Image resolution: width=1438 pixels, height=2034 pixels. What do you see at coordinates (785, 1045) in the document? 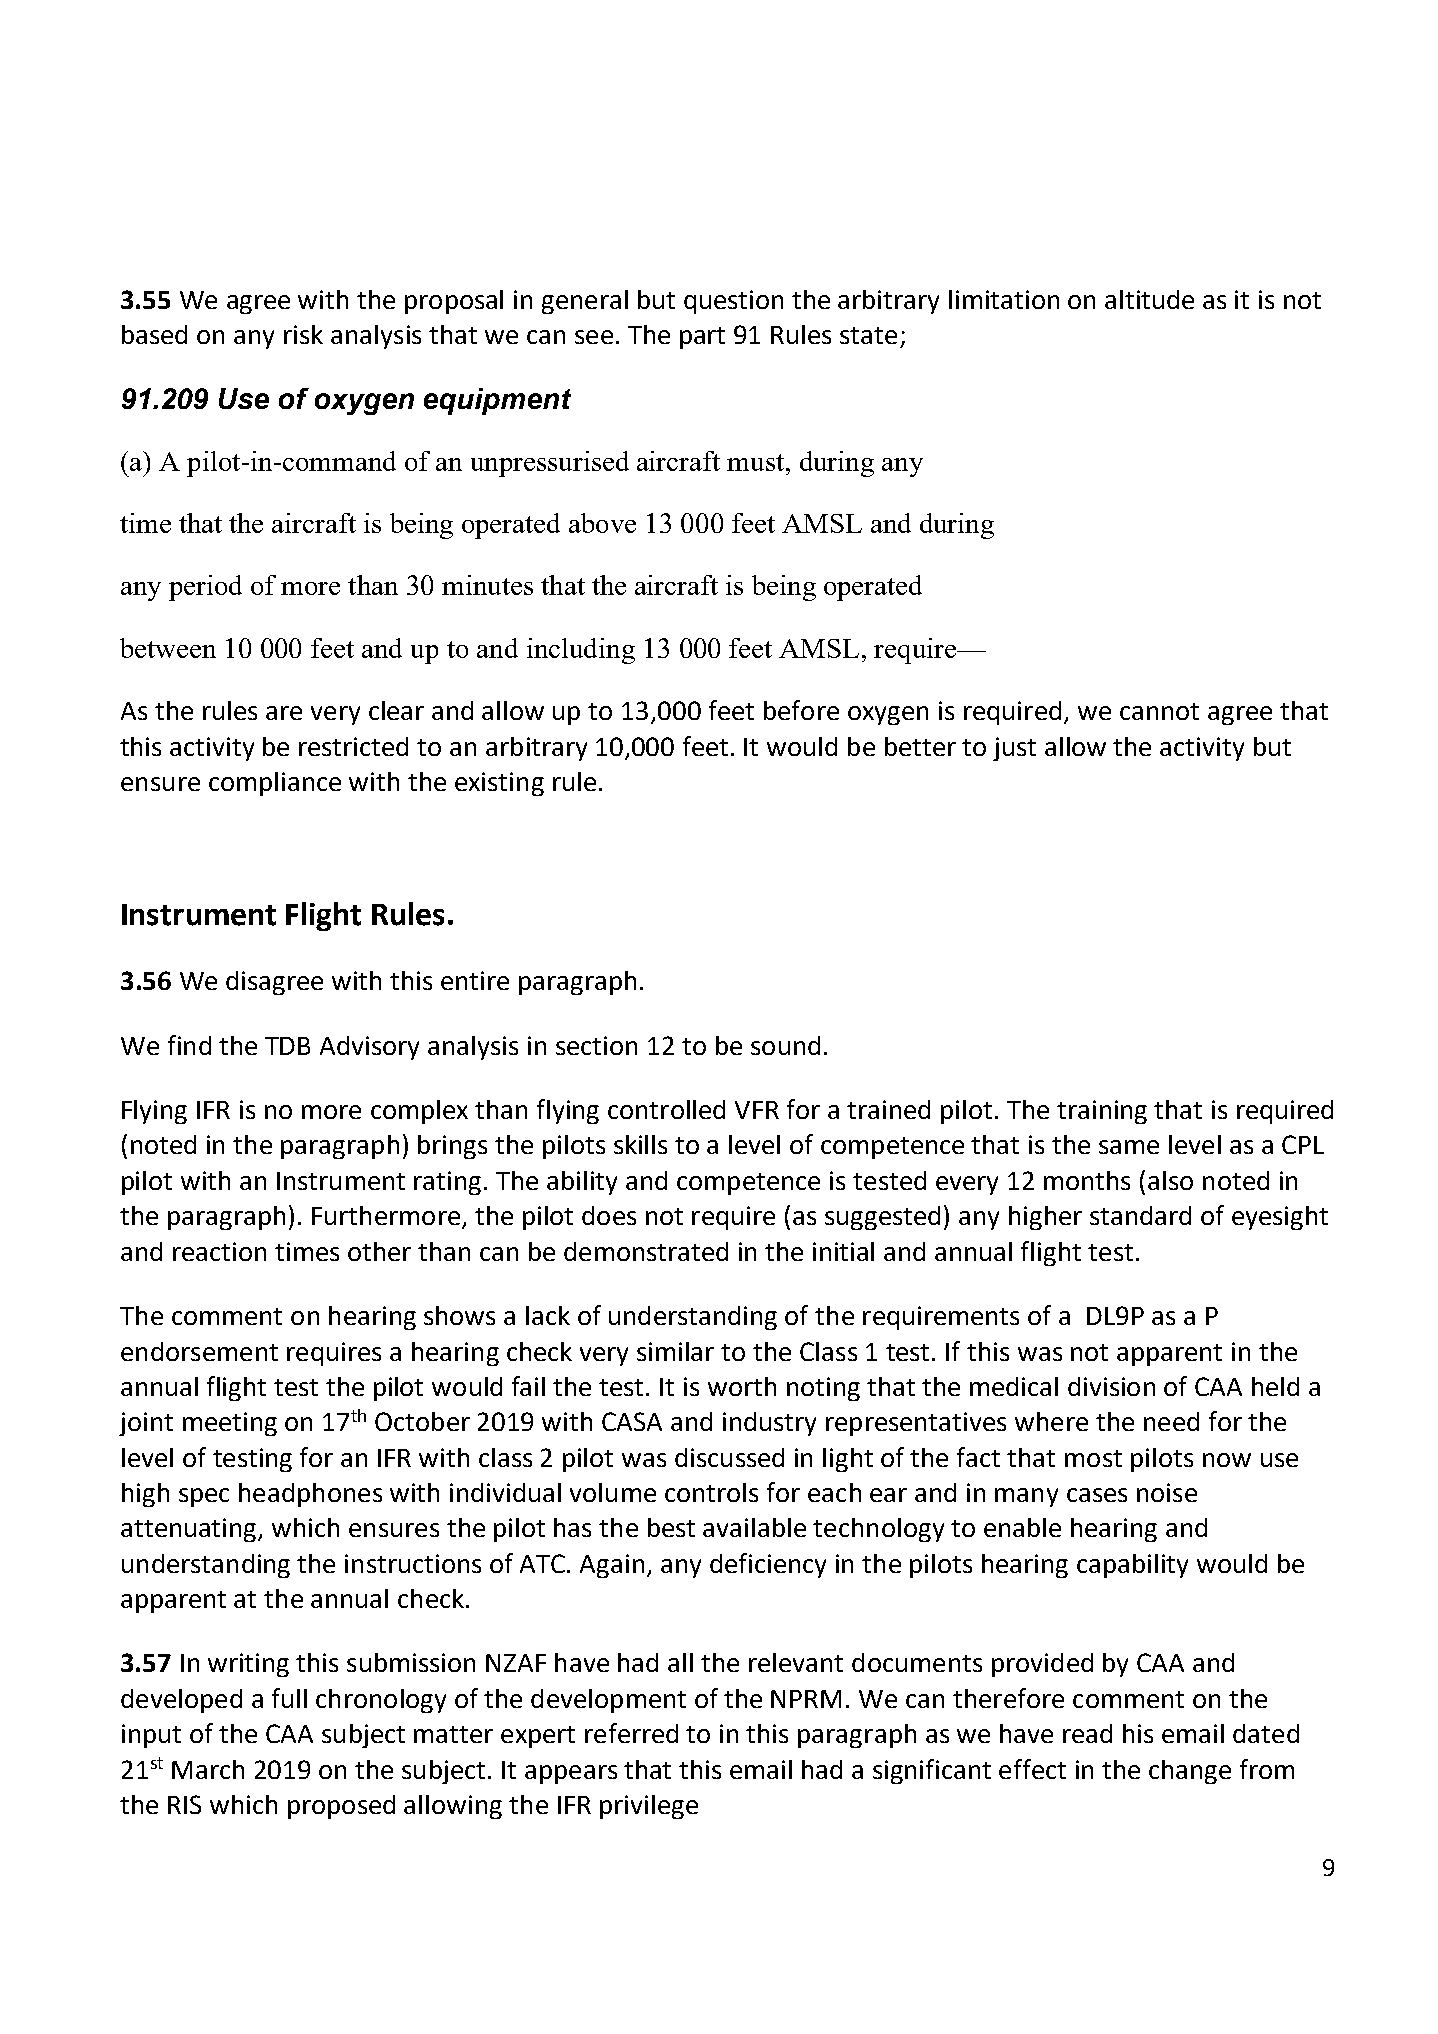
I see `sound` at bounding box center [785, 1045].
